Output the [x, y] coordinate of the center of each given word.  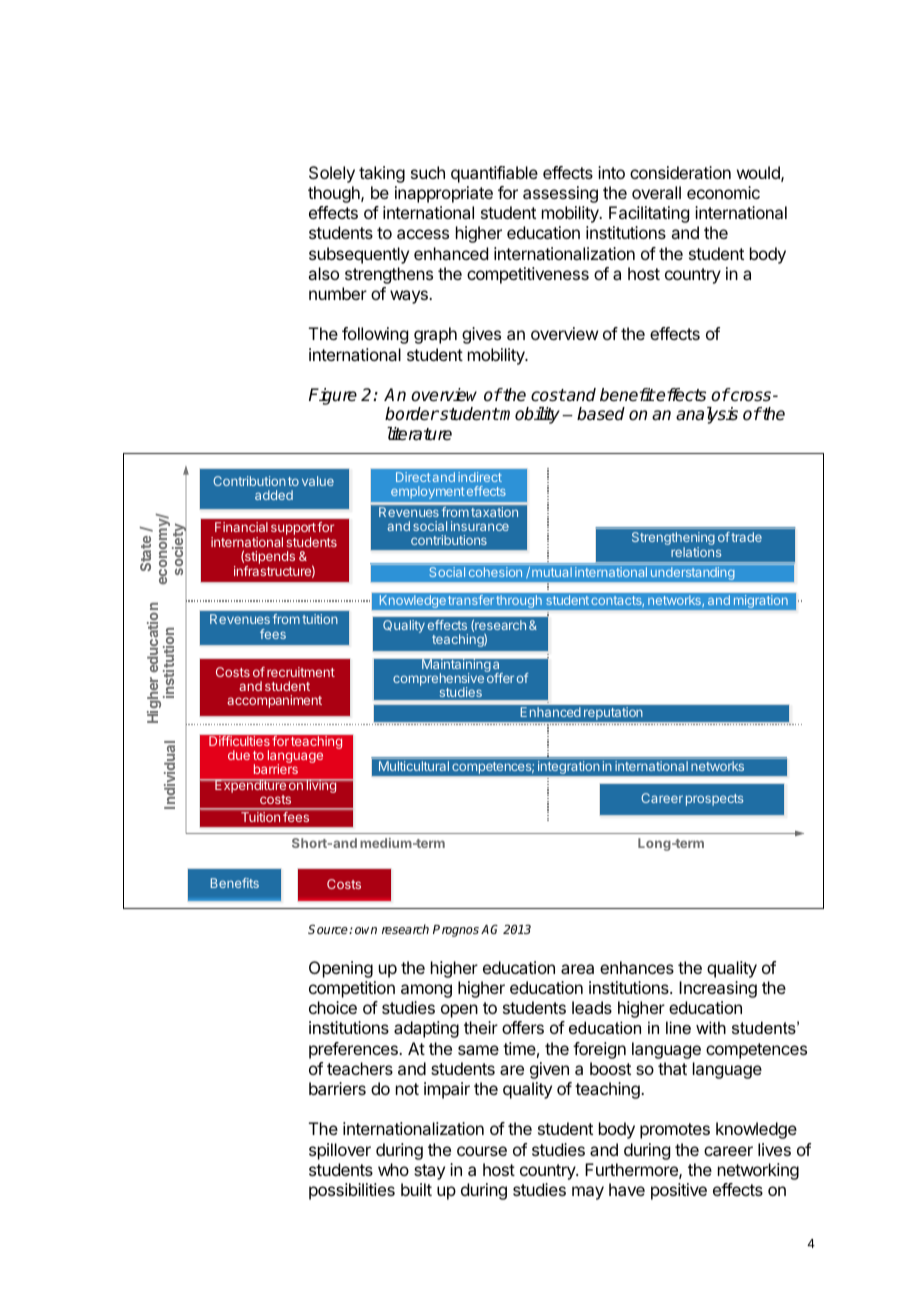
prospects [714, 800]
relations [696, 552]
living [321, 786]
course [482, 1151]
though [335, 194]
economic [723, 192]
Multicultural [414, 766]
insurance [480, 526]
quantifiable [494, 174]
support [293, 530]
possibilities [352, 1191]
